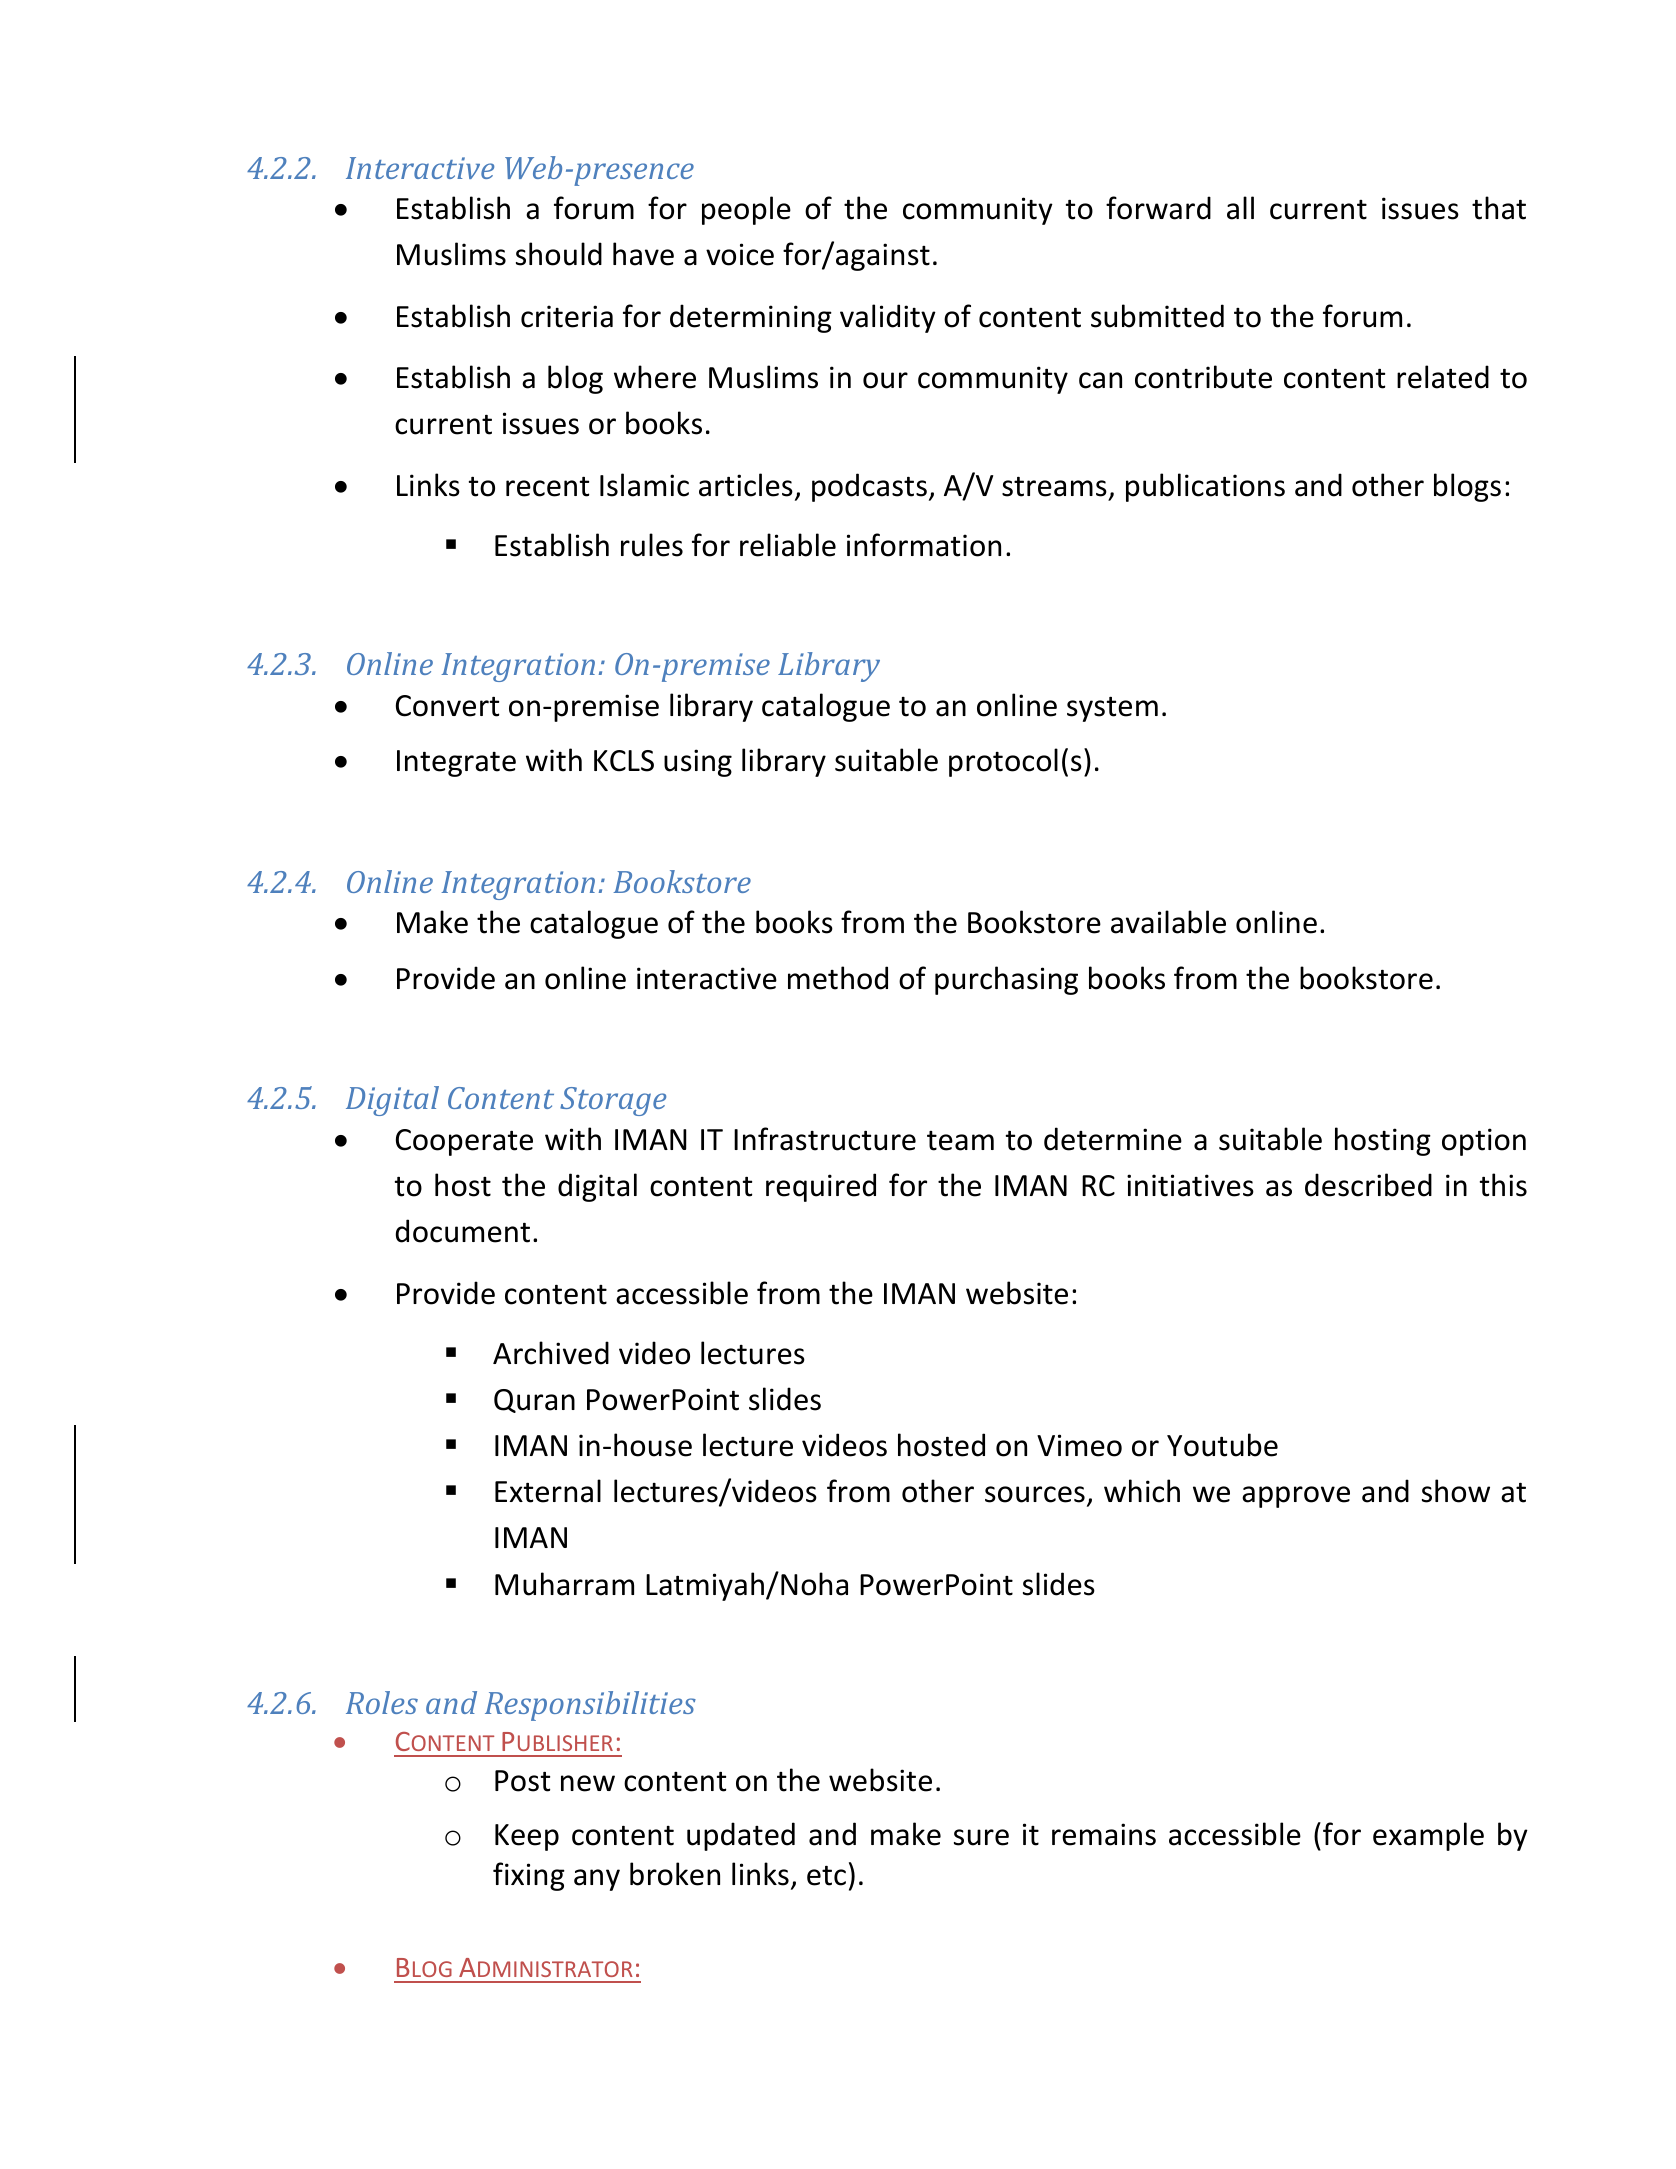 This image has height=2169, width=1676. I want to click on all, so click(1240, 208).
